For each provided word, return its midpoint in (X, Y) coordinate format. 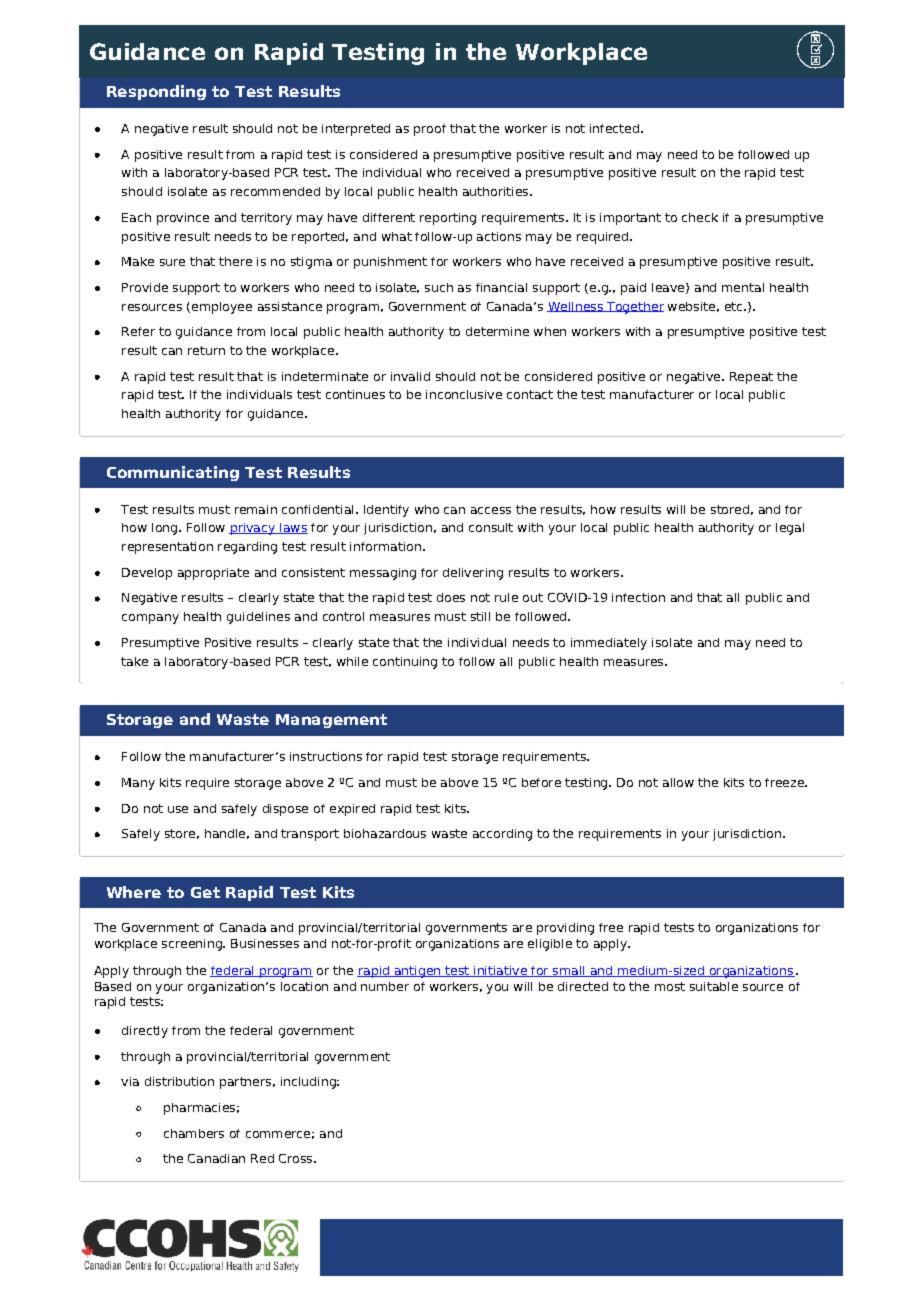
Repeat (751, 378)
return (206, 350)
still (480, 616)
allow (678, 782)
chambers (194, 1133)
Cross (297, 1158)
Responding (156, 92)
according (502, 835)
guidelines (258, 618)
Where (134, 892)
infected (614, 128)
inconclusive (464, 394)
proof (430, 130)
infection (638, 597)
